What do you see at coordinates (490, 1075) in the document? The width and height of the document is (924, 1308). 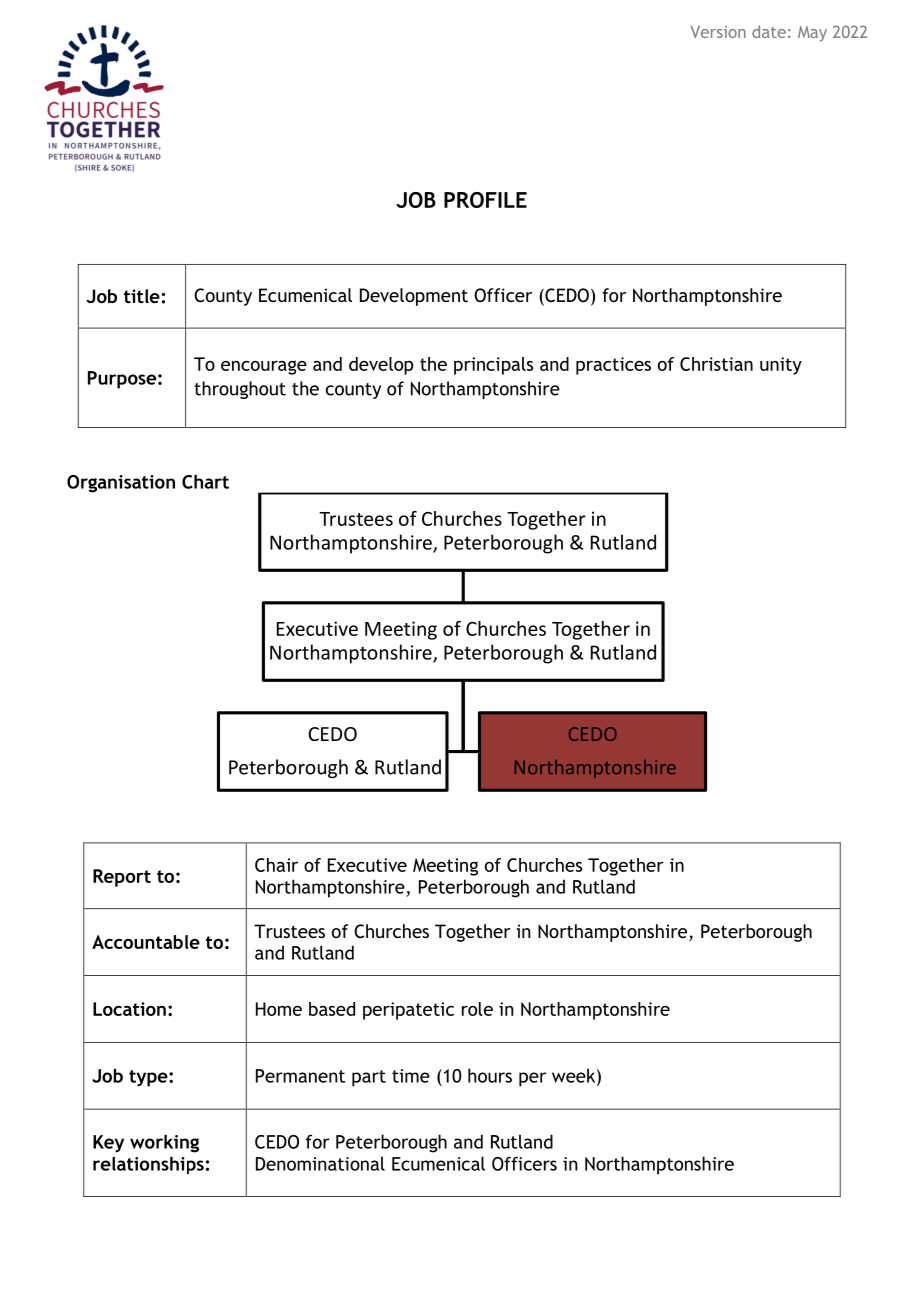 I see `hours` at bounding box center [490, 1075].
